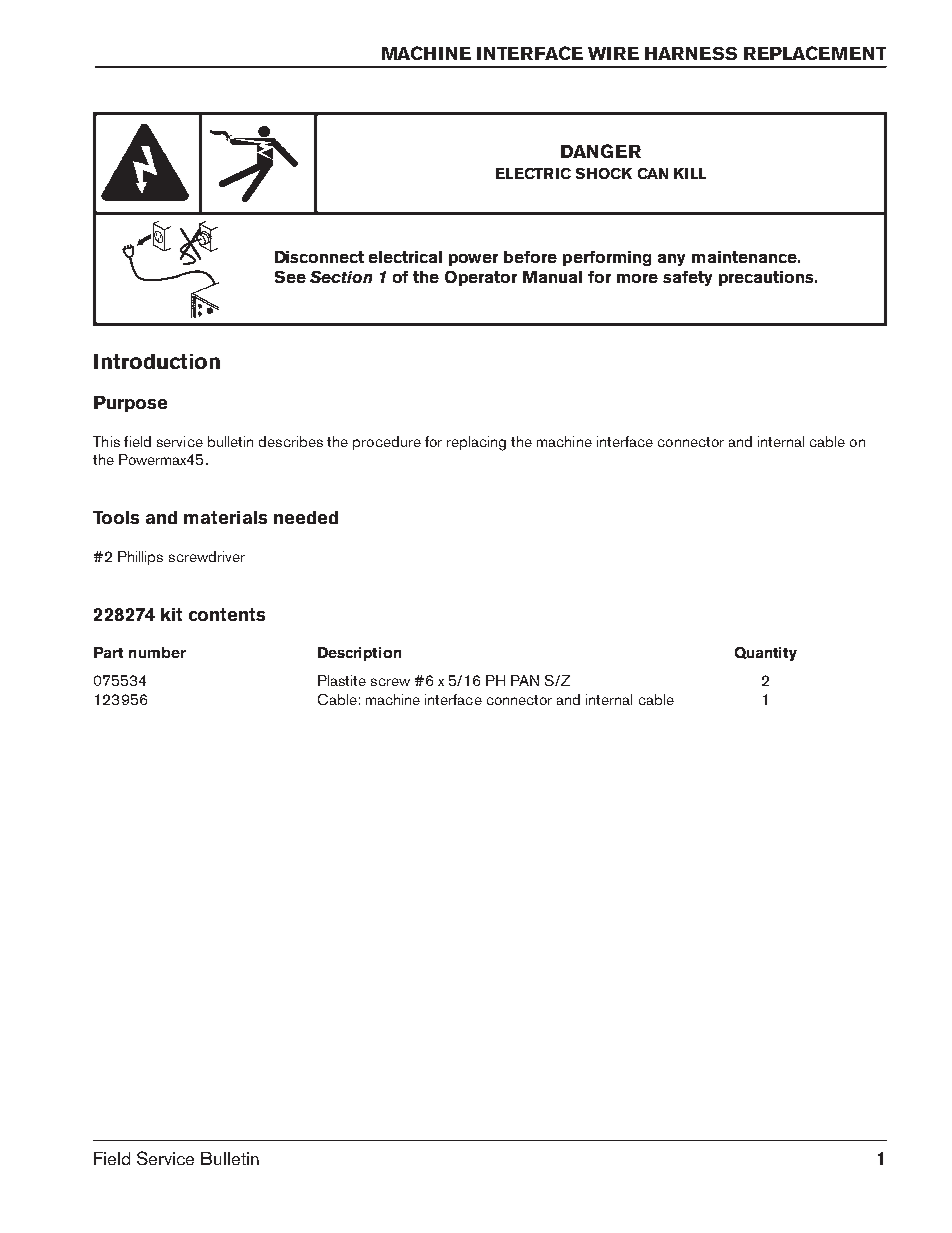 The height and width of the page is (1233, 952). What do you see at coordinates (766, 654) in the page?
I see `Quantity` at bounding box center [766, 654].
